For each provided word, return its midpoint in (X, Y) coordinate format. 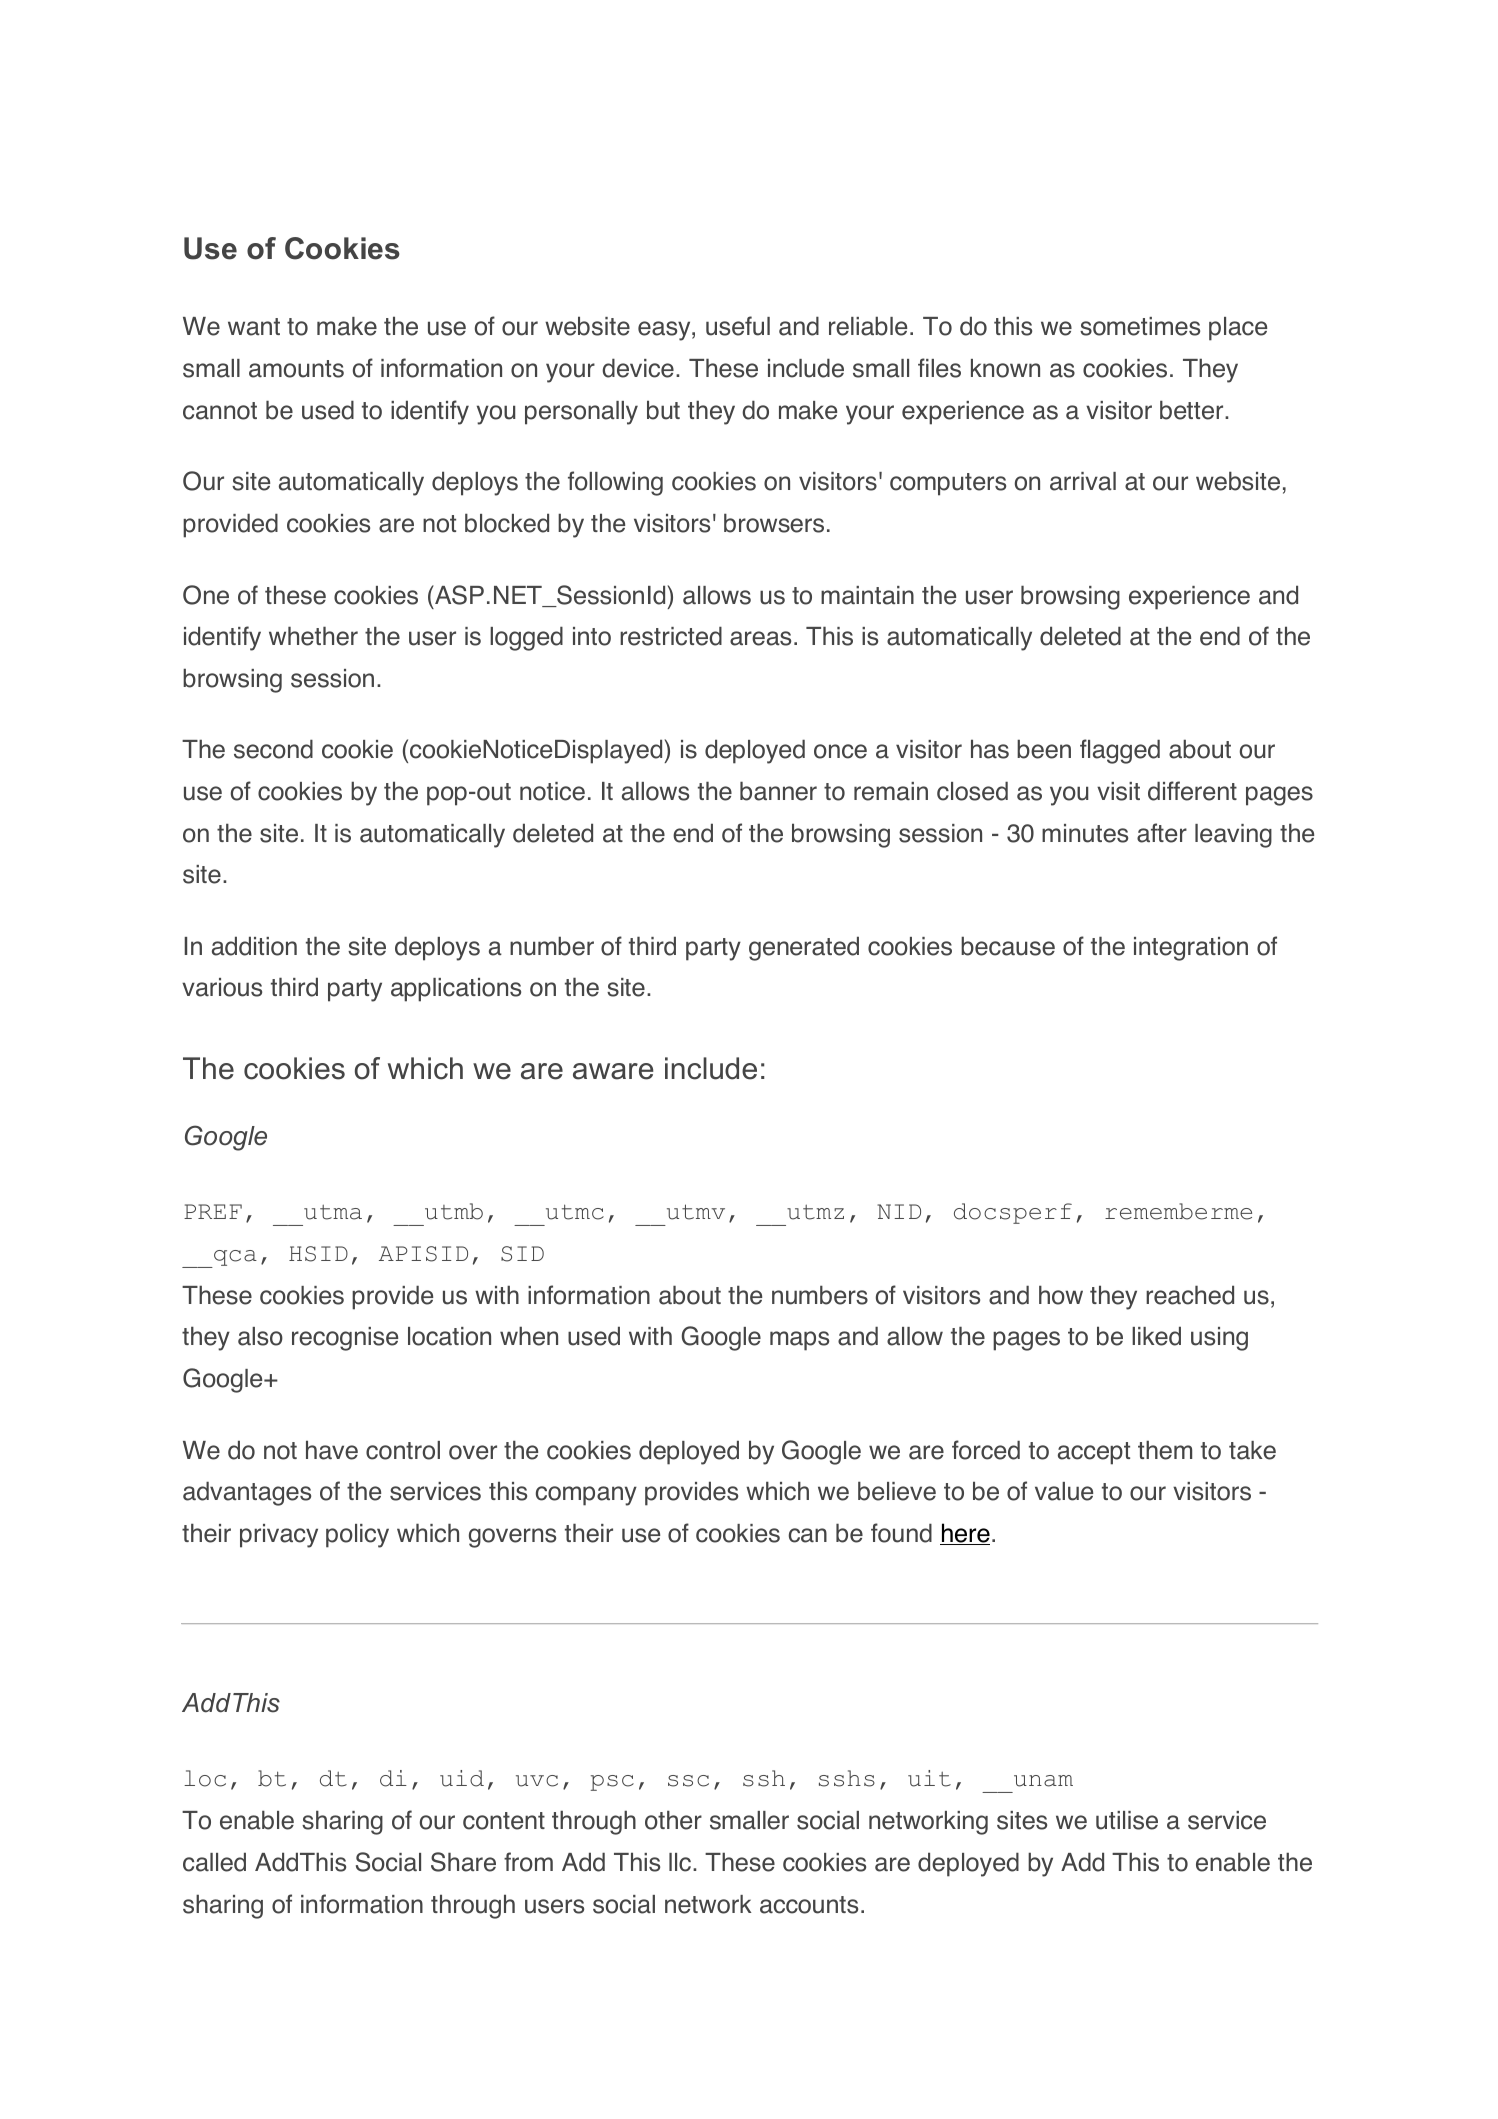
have (332, 1450)
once (840, 751)
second (273, 749)
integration (1191, 949)
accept (1094, 1453)
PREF (213, 1211)
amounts (296, 369)
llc (680, 1862)
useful (738, 326)
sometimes (1140, 326)
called (214, 1862)
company (586, 1496)
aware (613, 1071)
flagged (1120, 751)
